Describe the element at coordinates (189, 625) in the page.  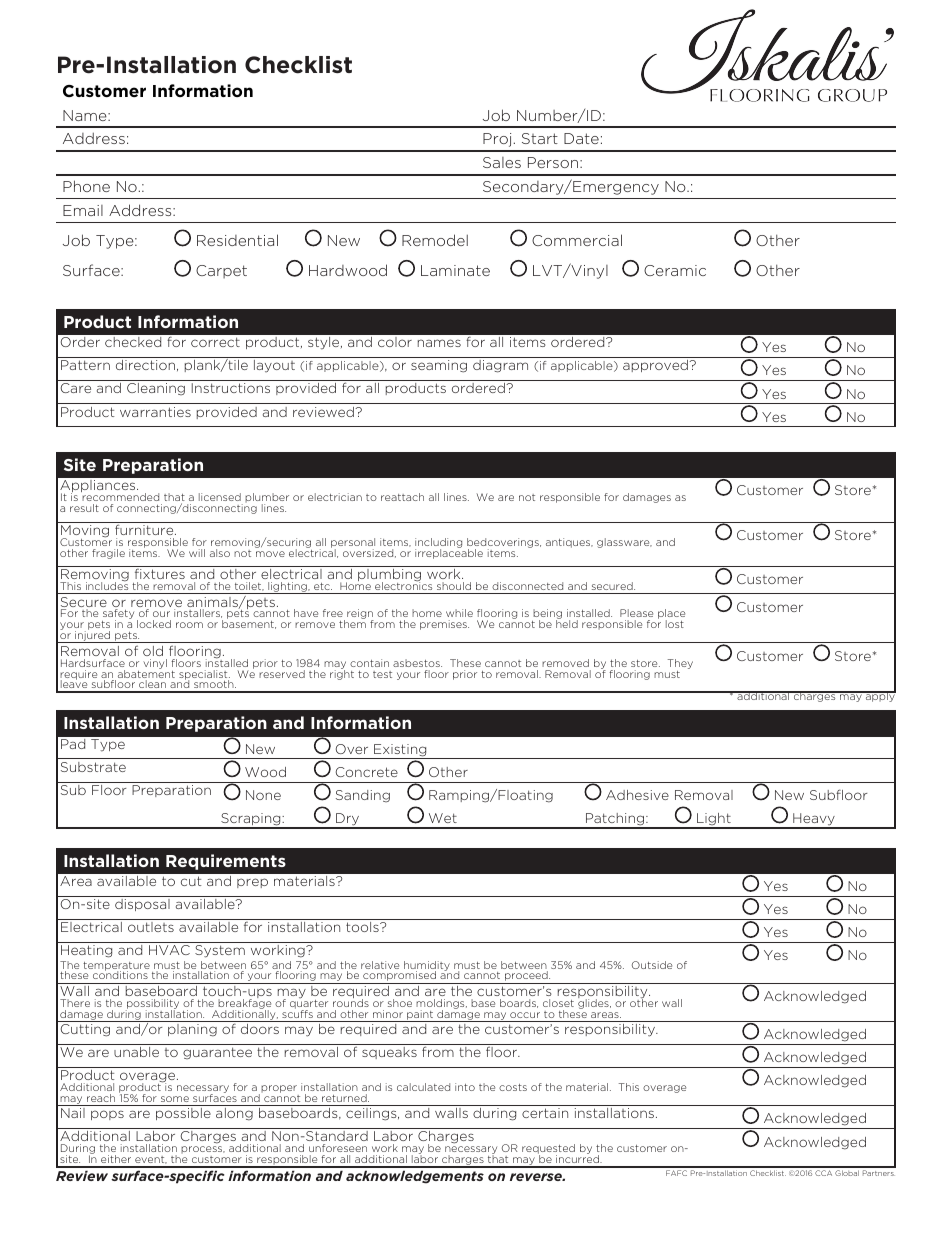
I see `room` at that location.
